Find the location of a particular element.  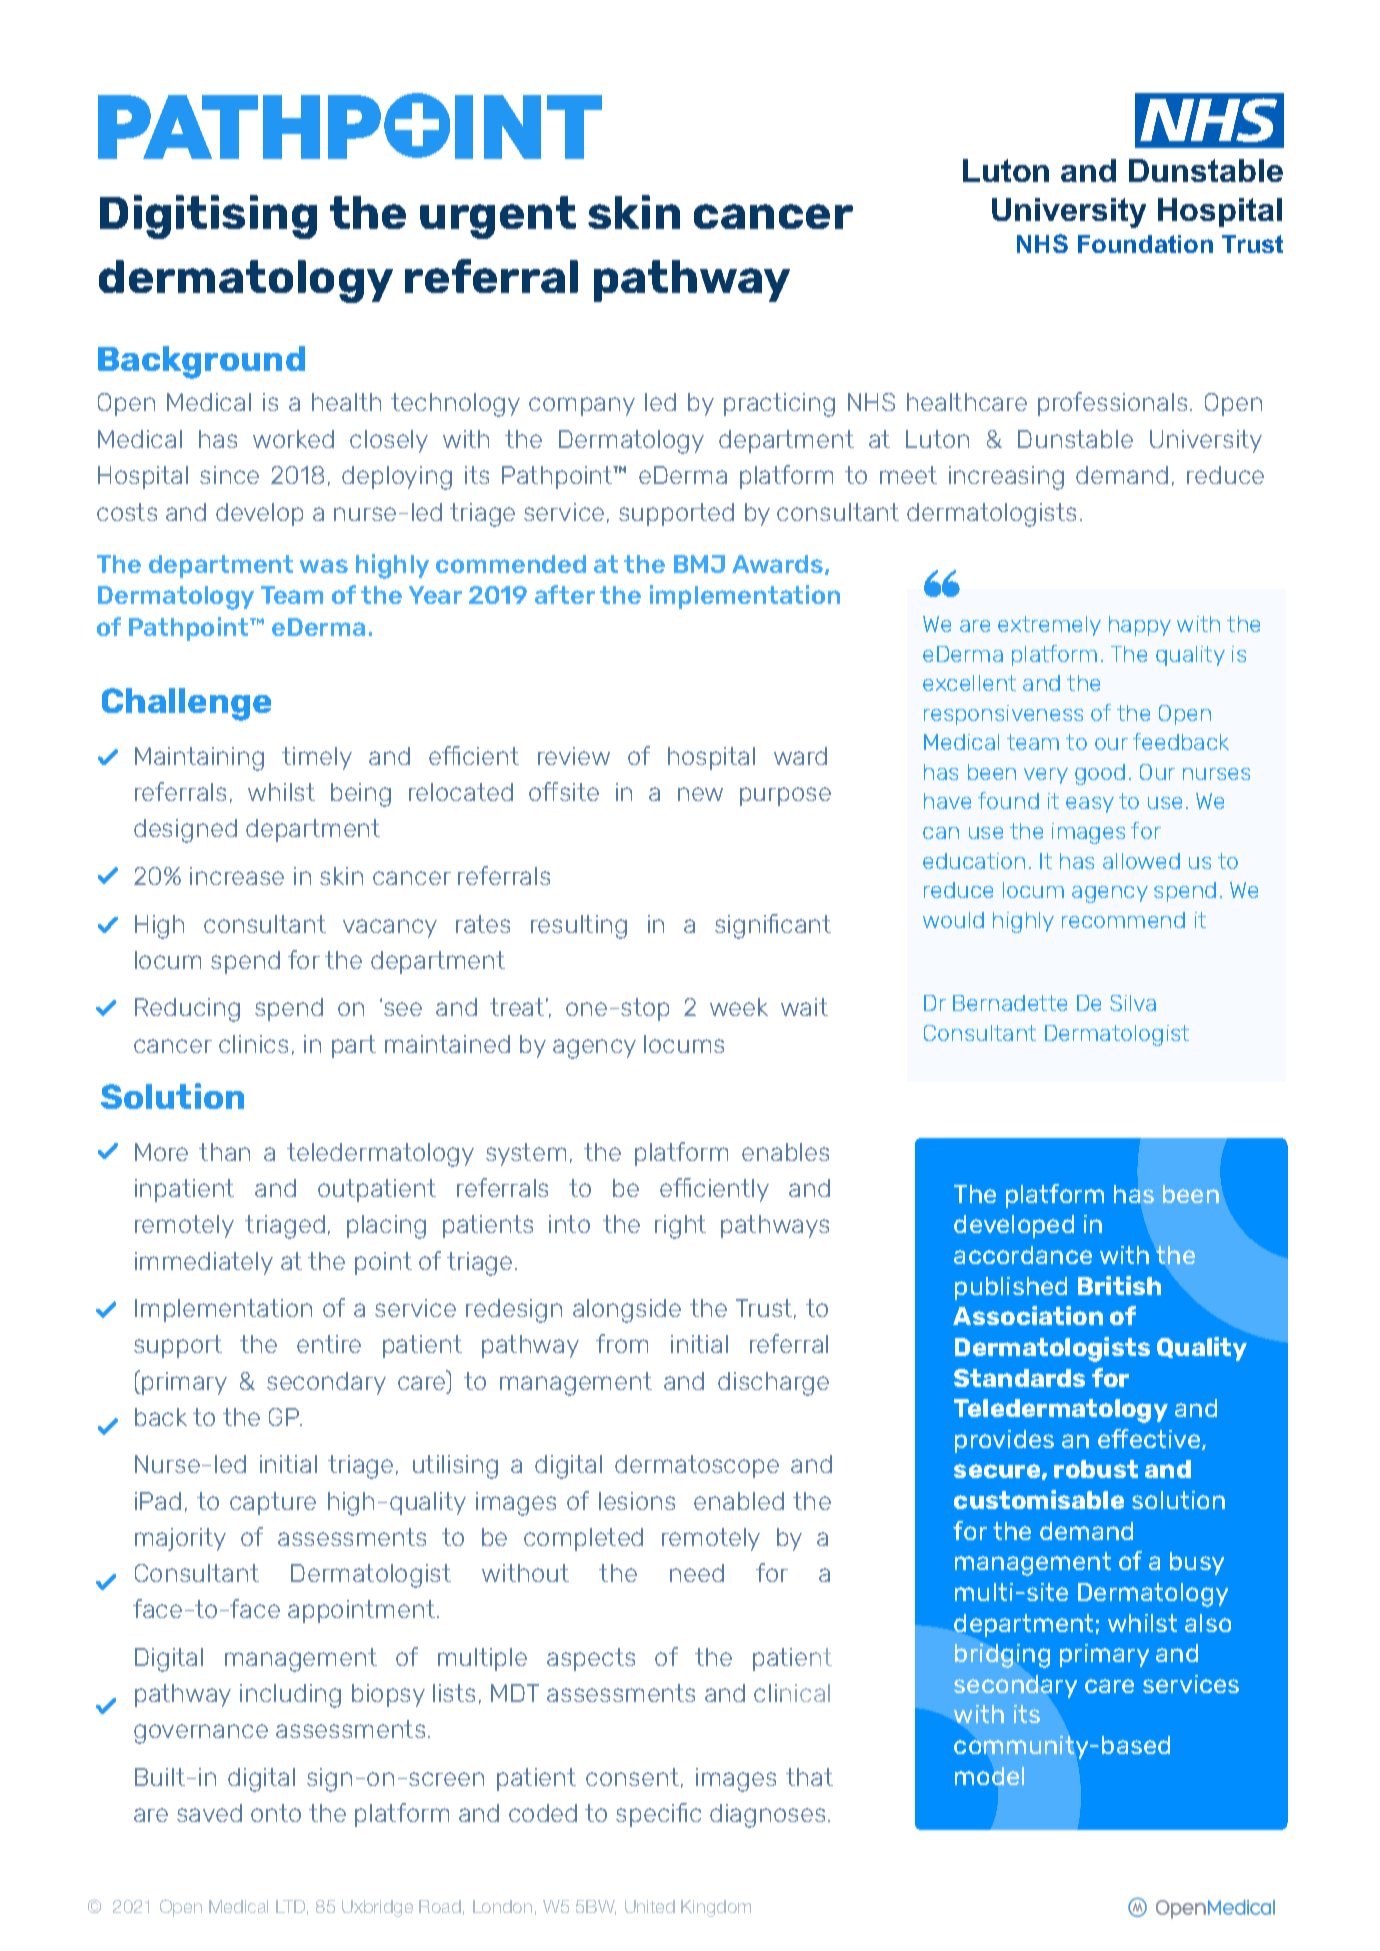

clinics is located at coordinates (253, 1044).
